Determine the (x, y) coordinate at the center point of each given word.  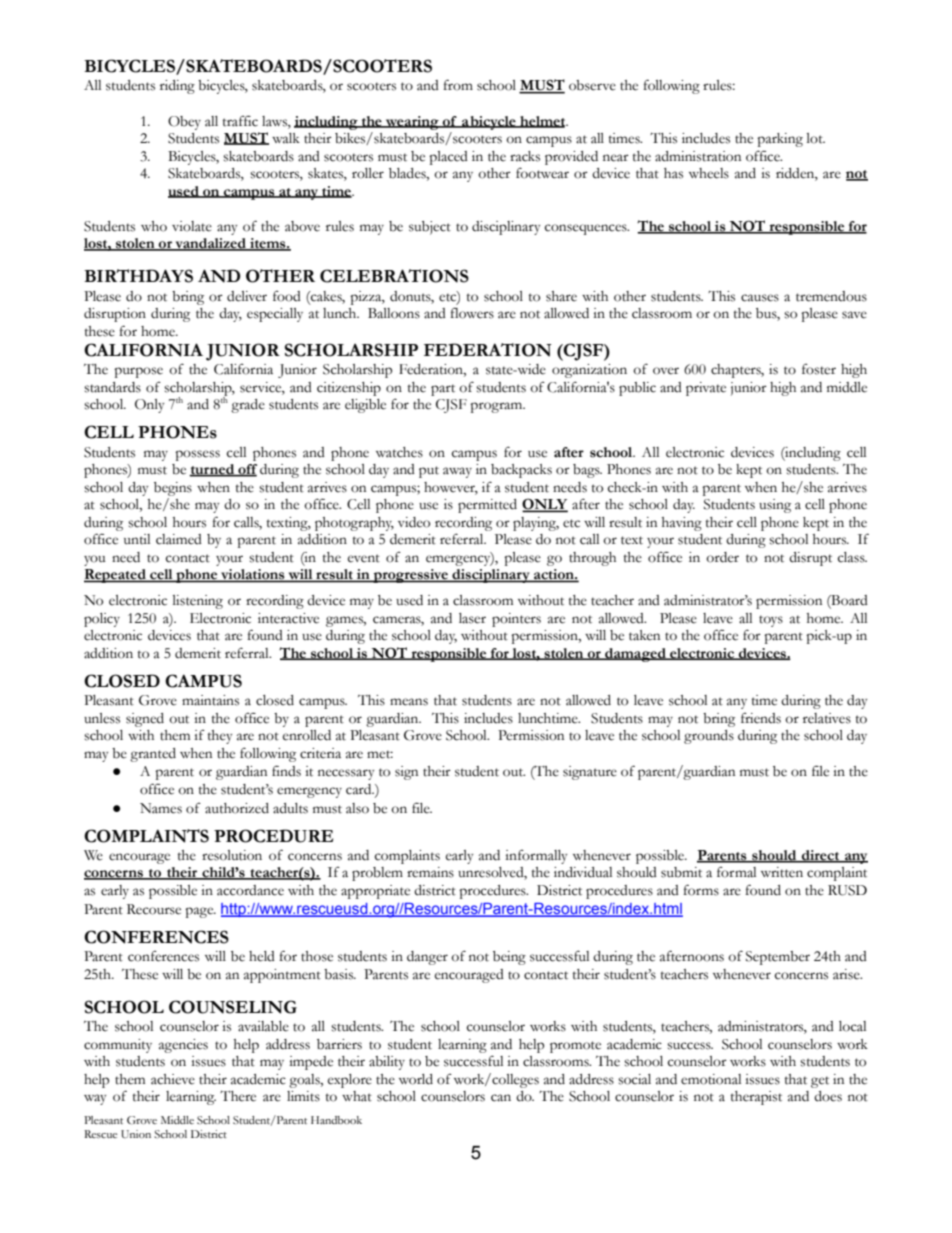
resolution (232, 855)
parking (780, 140)
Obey (184, 123)
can (501, 1098)
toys (771, 621)
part (443, 390)
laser (472, 618)
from (458, 85)
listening (198, 602)
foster (819, 369)
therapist (756, 1098)
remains (430, 872)
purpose (138, 372)
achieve (173, 1079)
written (782, 872)
